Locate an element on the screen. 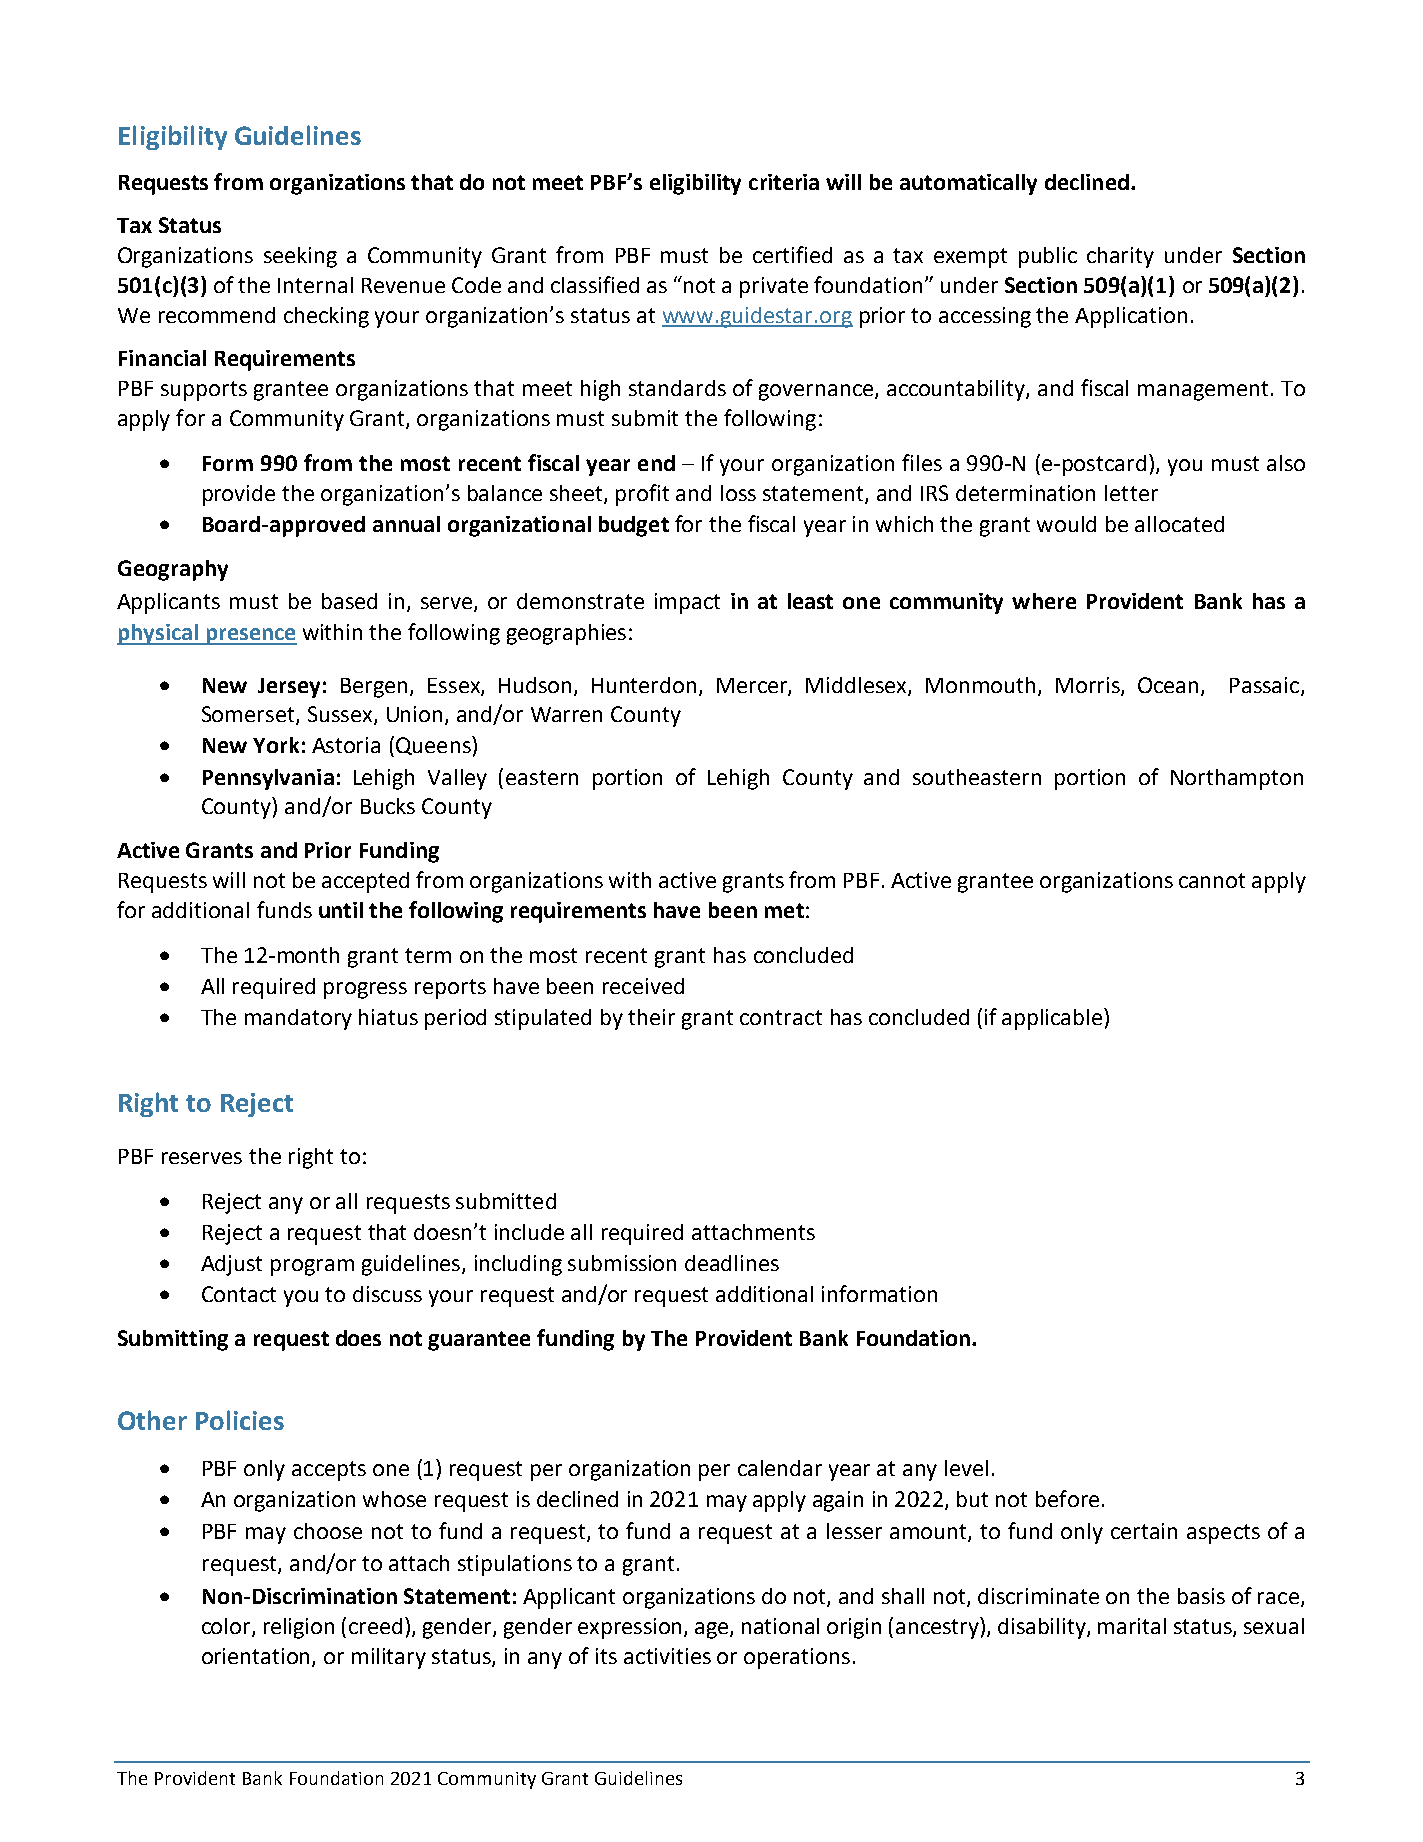  charity is located at coordinates (1120, 257).
